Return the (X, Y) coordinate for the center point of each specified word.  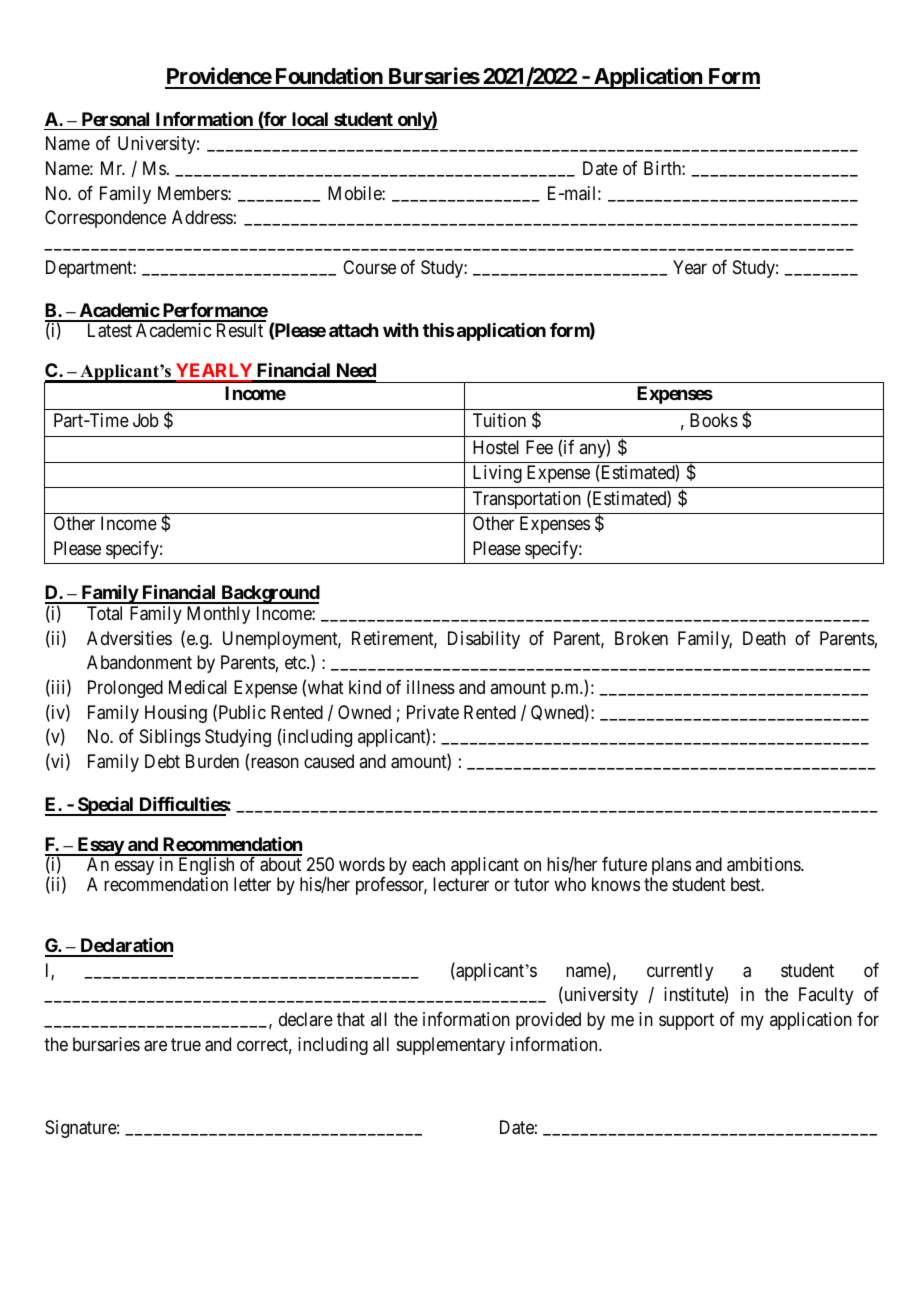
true (186, 1044)
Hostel (496, 447)
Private (433, 712)
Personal (115, 119)
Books (714, 420)
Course (369, 267)
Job (146, 420)
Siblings (170, 738)
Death (764, 638)
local (310, 119)
